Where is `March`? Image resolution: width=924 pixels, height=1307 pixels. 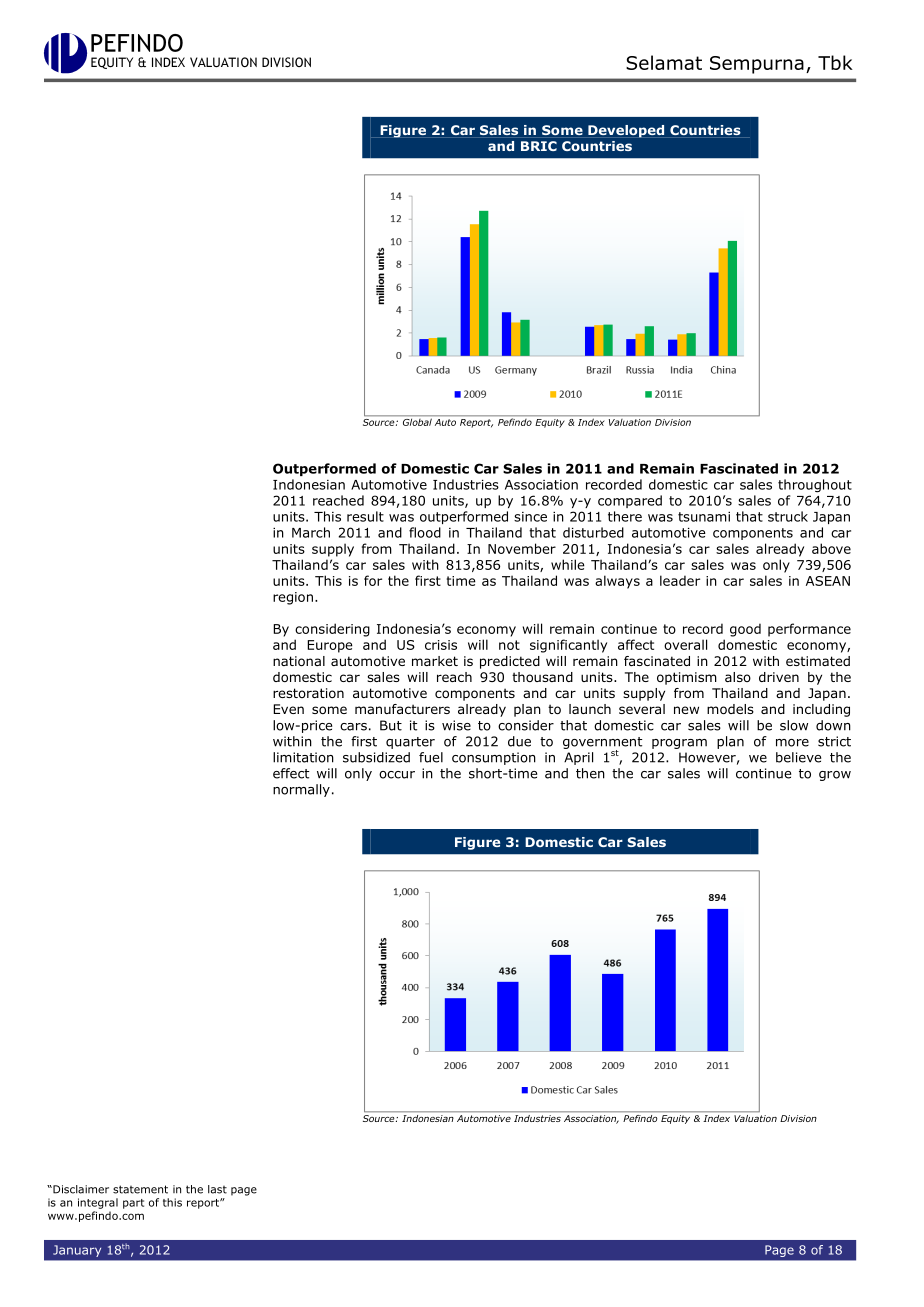 March is located at coordinates (311, 532).
